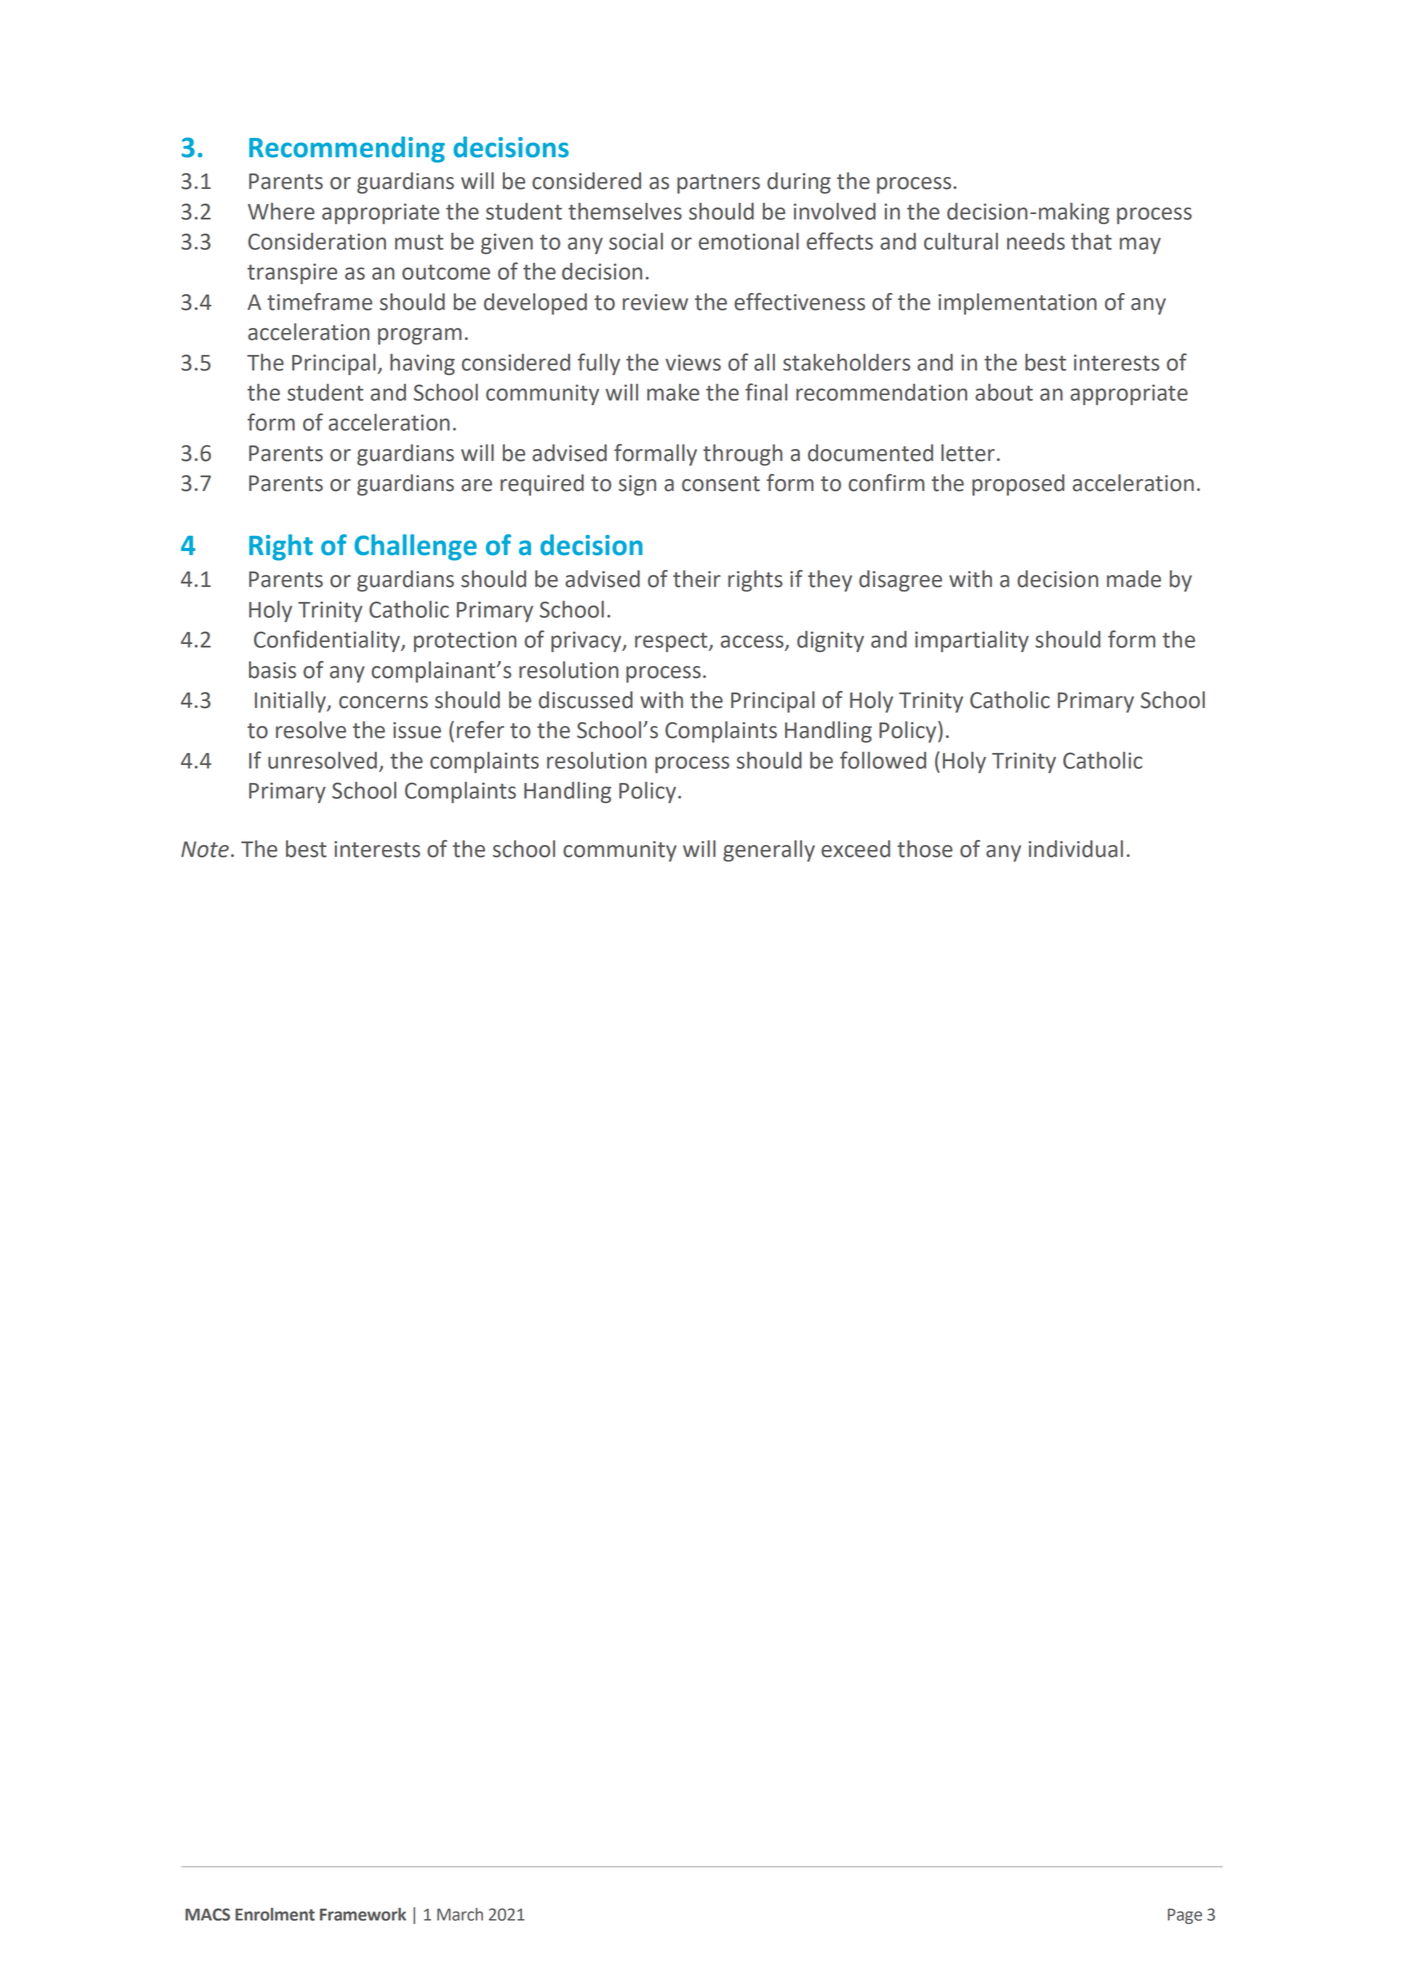 The width and height of the screenshot is (1402, 1984). Describe the element at coordinates (460, 1914) in the screenshot. I see `March` at that location.
